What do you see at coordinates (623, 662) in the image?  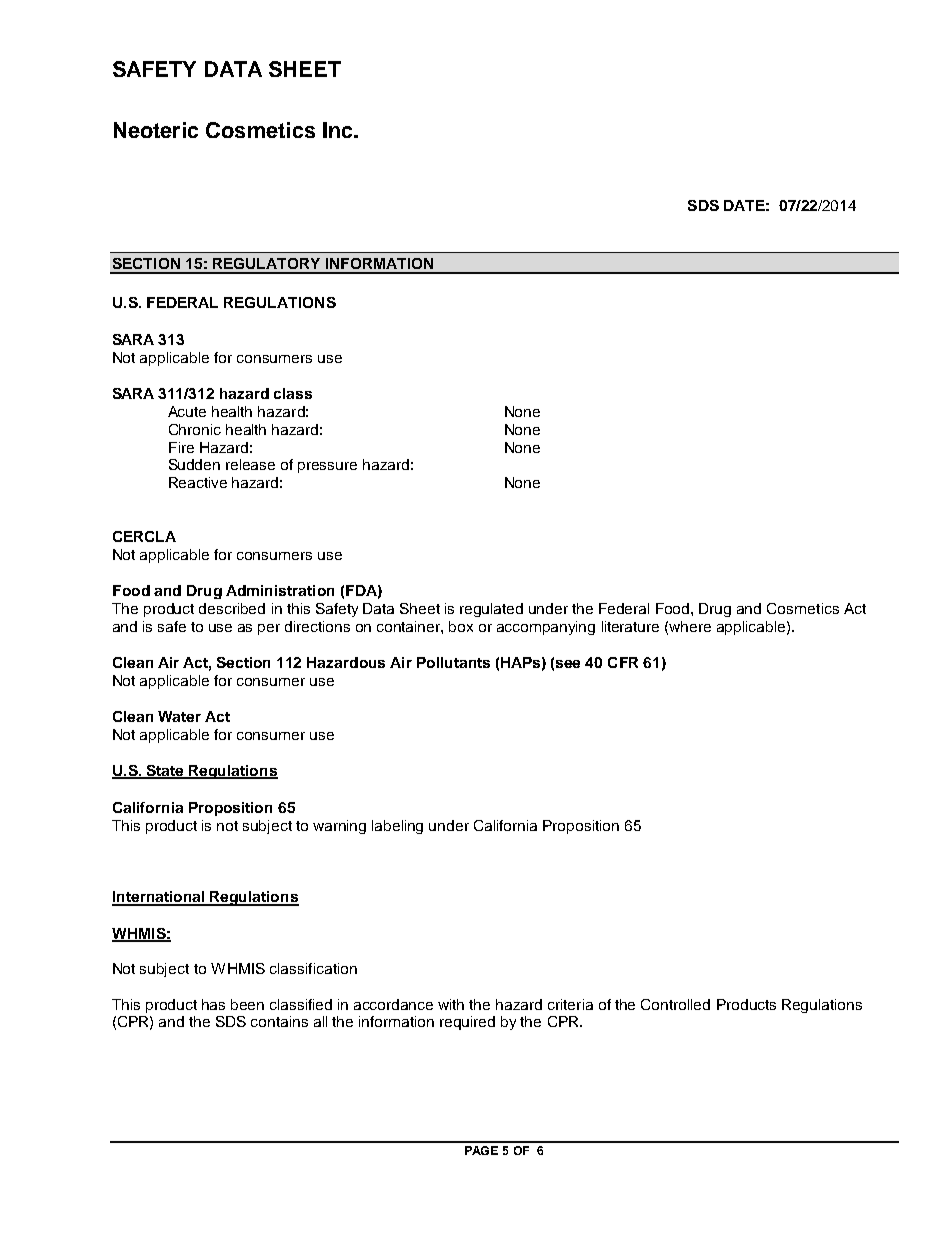 I see `CFR` at bounding box center [623, 662].
